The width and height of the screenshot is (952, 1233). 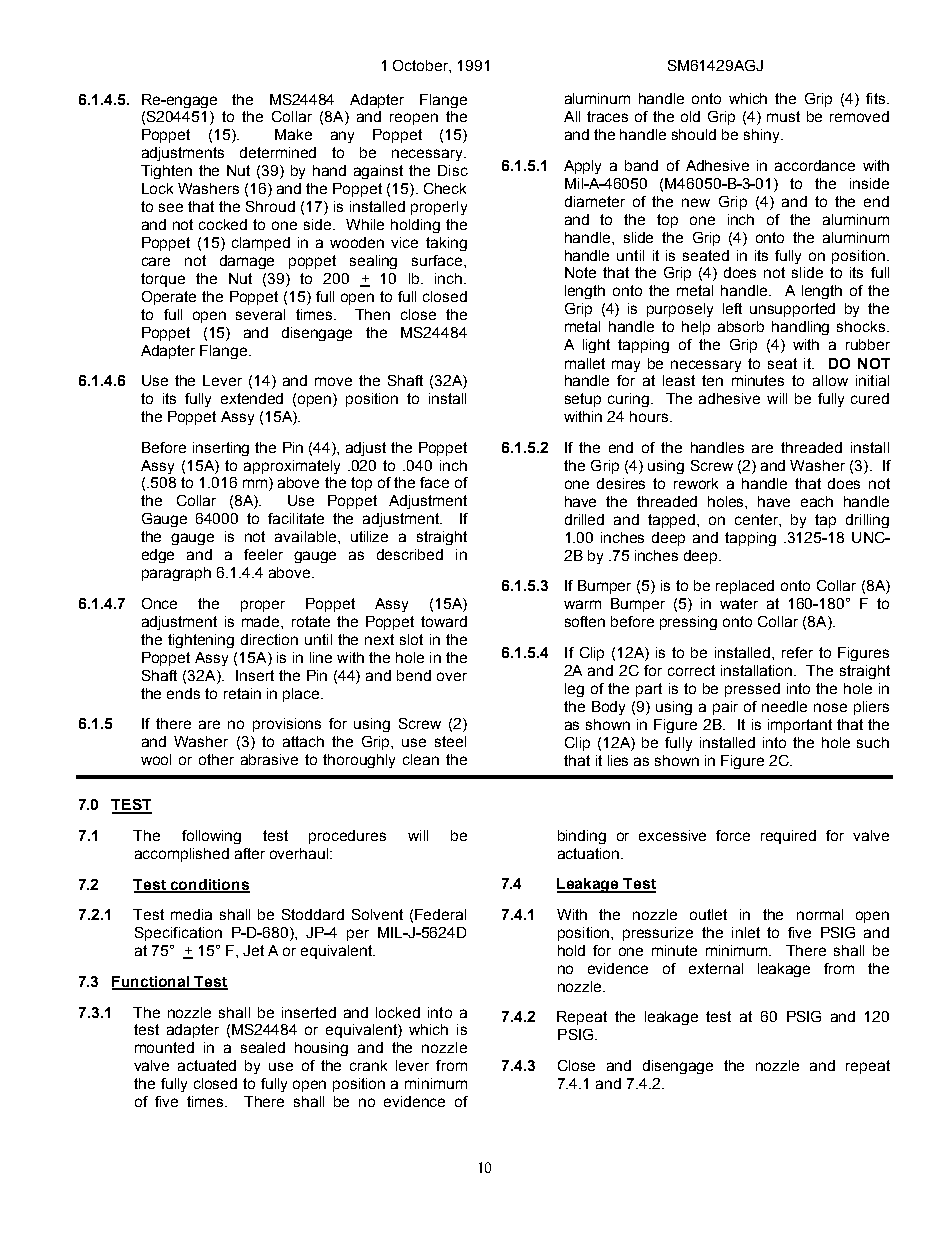 I want to click on water, so click(x=739, y=603).
